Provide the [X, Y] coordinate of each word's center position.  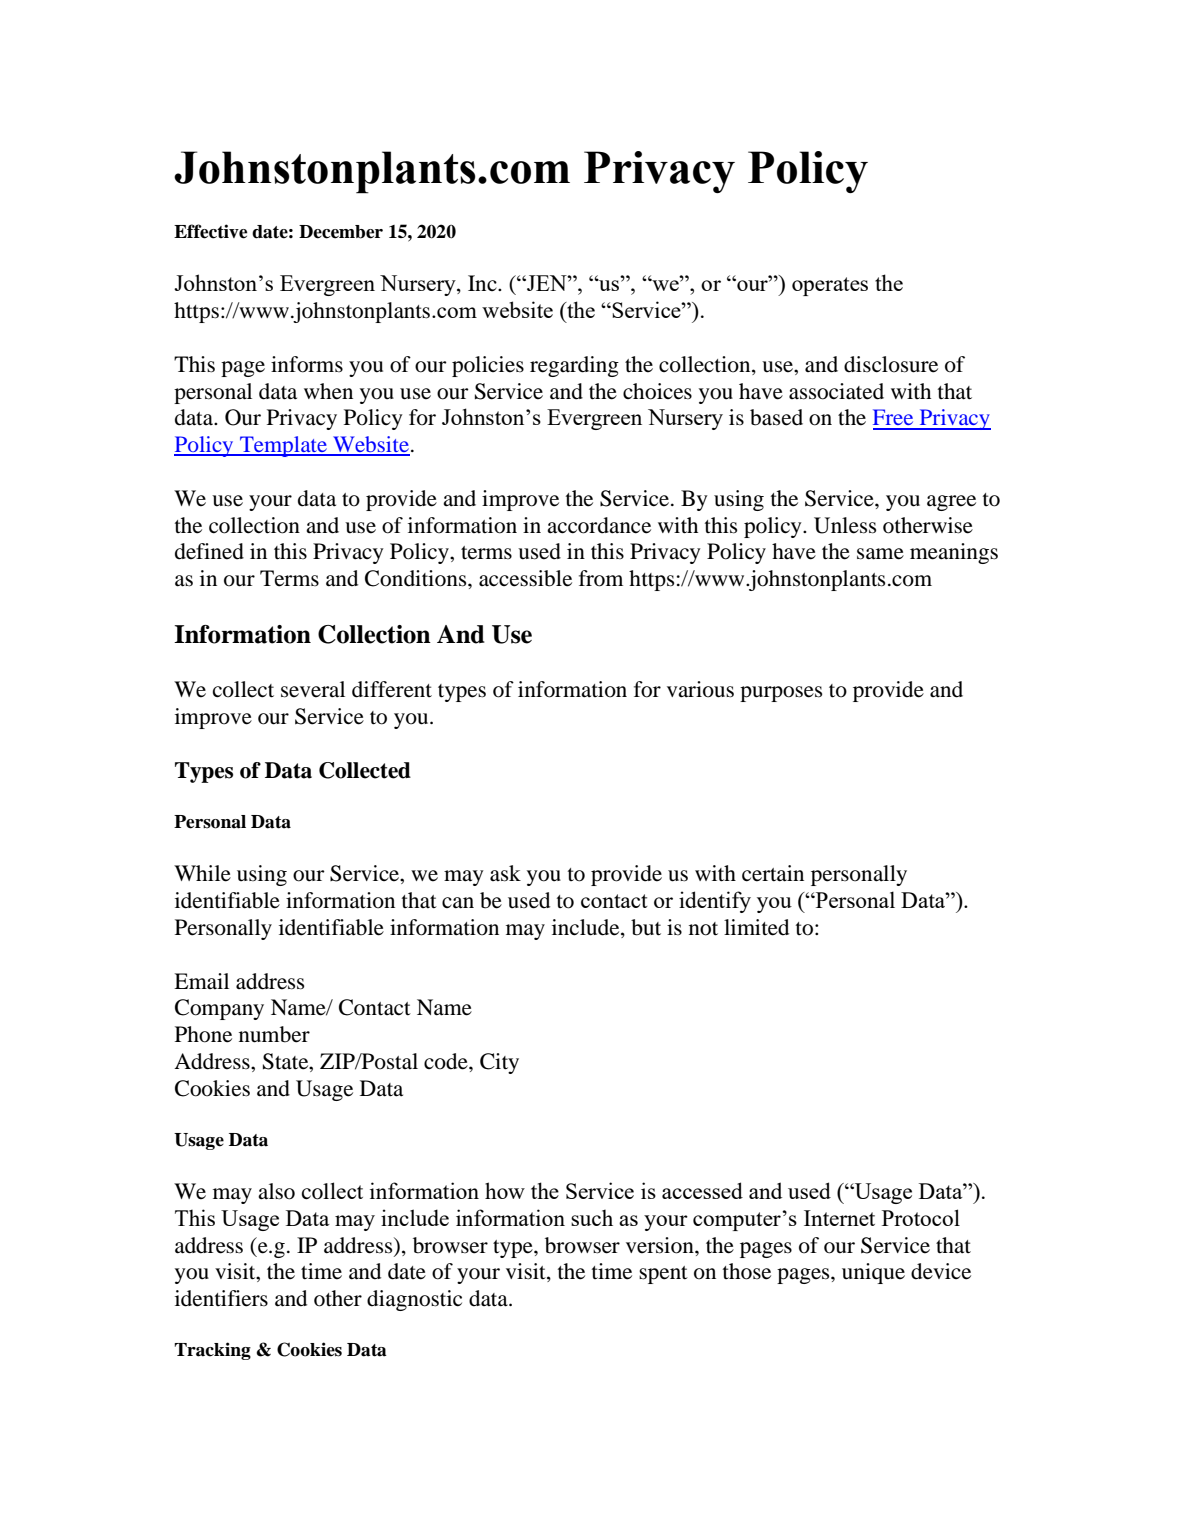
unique [873, 1273]
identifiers [221, 1298]
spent [663, 1275]
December [341, 232]
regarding [574, 366]
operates [830, 286]
